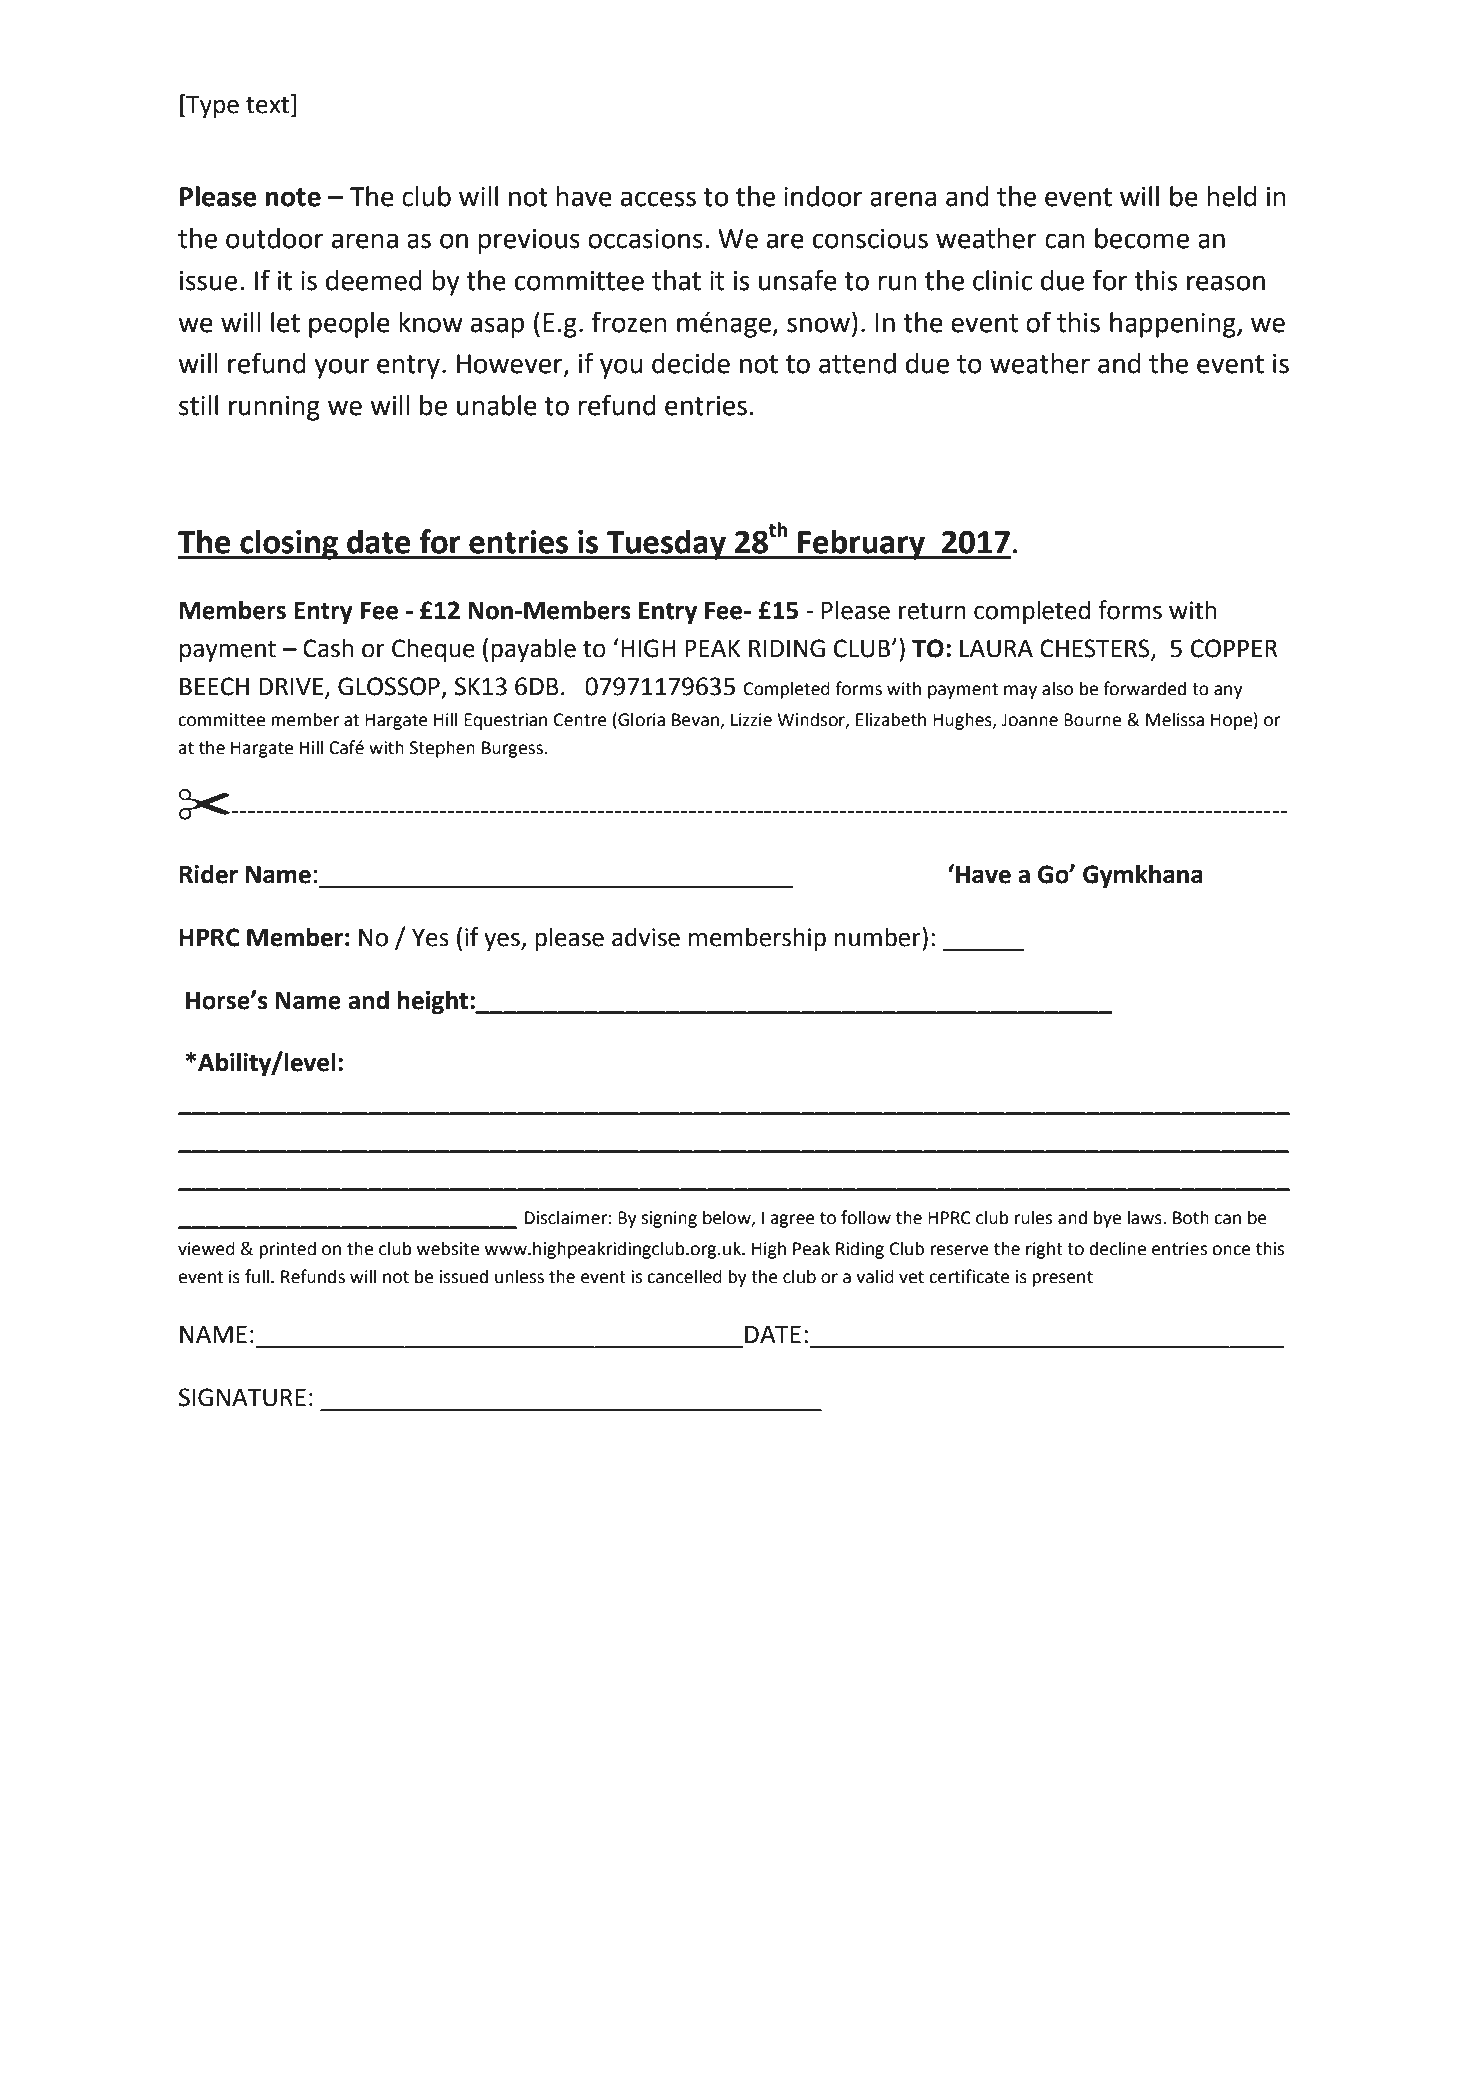 The width and height of the page is (1473, 2084). What do you see at coordinates (658, 199) in the page?
I see `access` at bounding box center [658, 199].
